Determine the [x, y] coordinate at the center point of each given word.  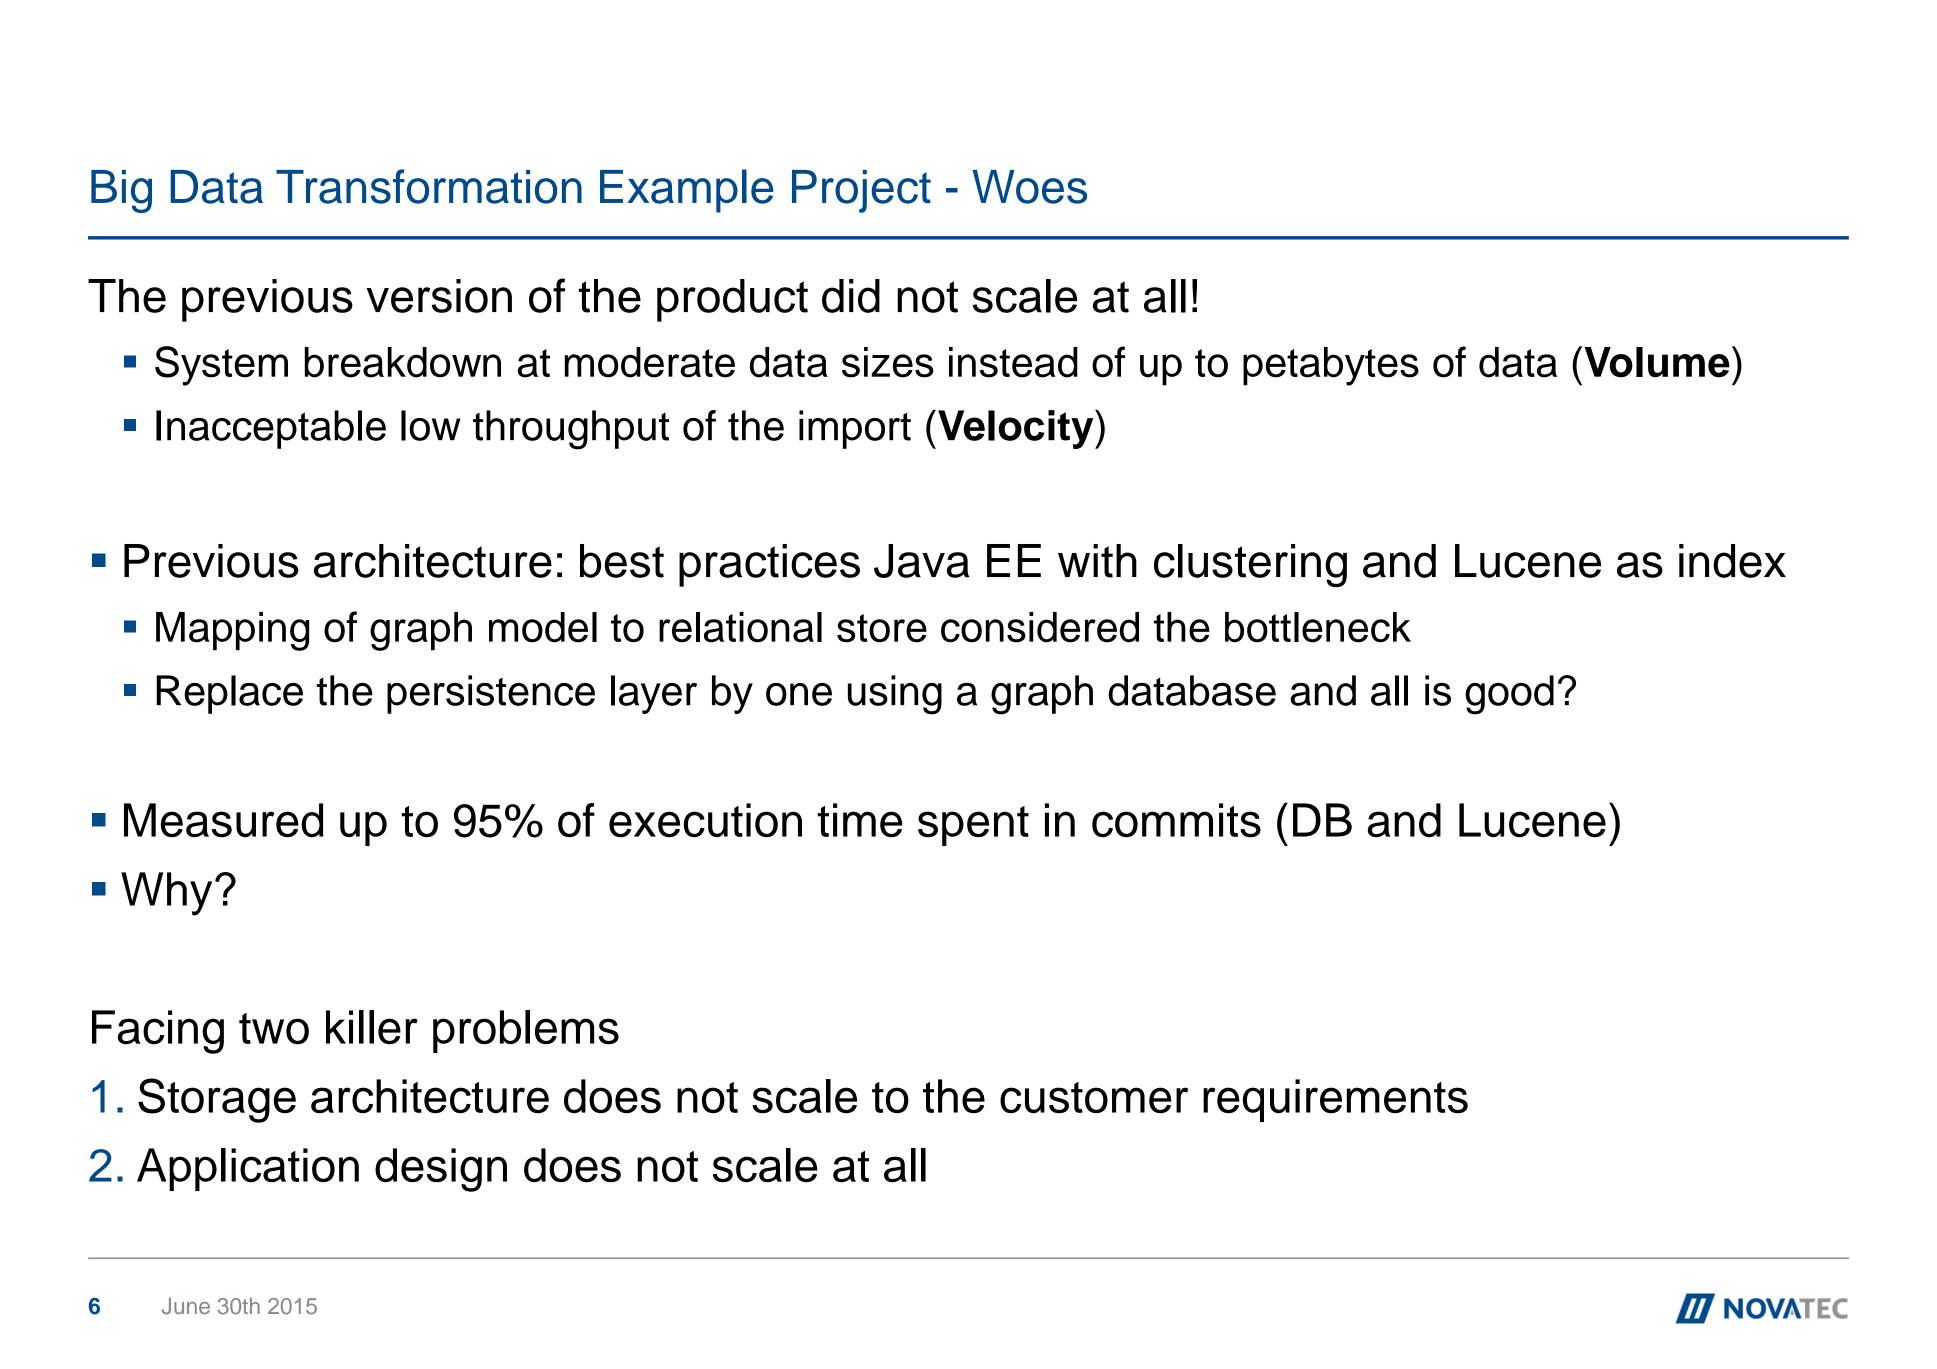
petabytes [1331, 366]
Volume [1657, 362]
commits [1176, 820]
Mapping [232, 631]
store [882, 628]
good [1509, 695]
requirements [1335, 1100]
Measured [223, 820]
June [186, 1306]
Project [861, 191]
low [430, 425]
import [855, 429]
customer [1094, 1098]
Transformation [429, 186]
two [274, 1028]
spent [973, 826]
